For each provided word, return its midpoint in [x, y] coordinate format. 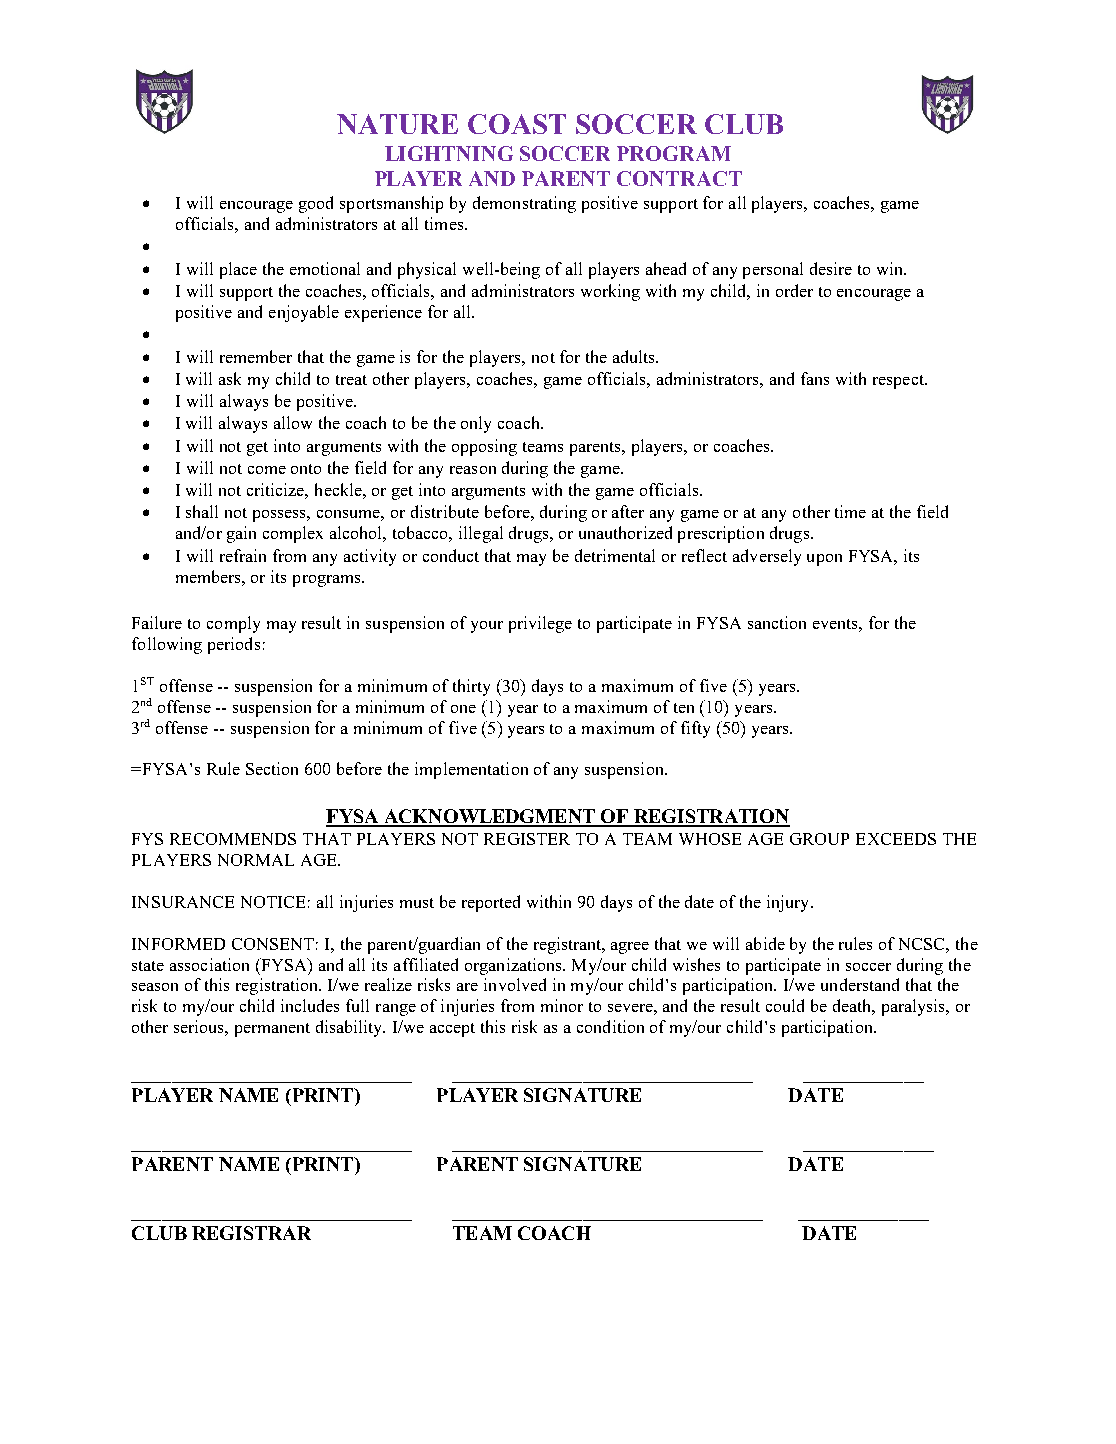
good [316, 204]
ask [230, 378]
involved [515, 984]
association [209, 964]
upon [824, 560]
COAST [517, 124]
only [476, 424]
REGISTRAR [251, 1233]
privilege [540, 624]
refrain [243, 555]
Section [272, 768]
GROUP [819, 839]
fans [815, 378]
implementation [471, 770]
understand [860, 984]
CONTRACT [679, 178]
